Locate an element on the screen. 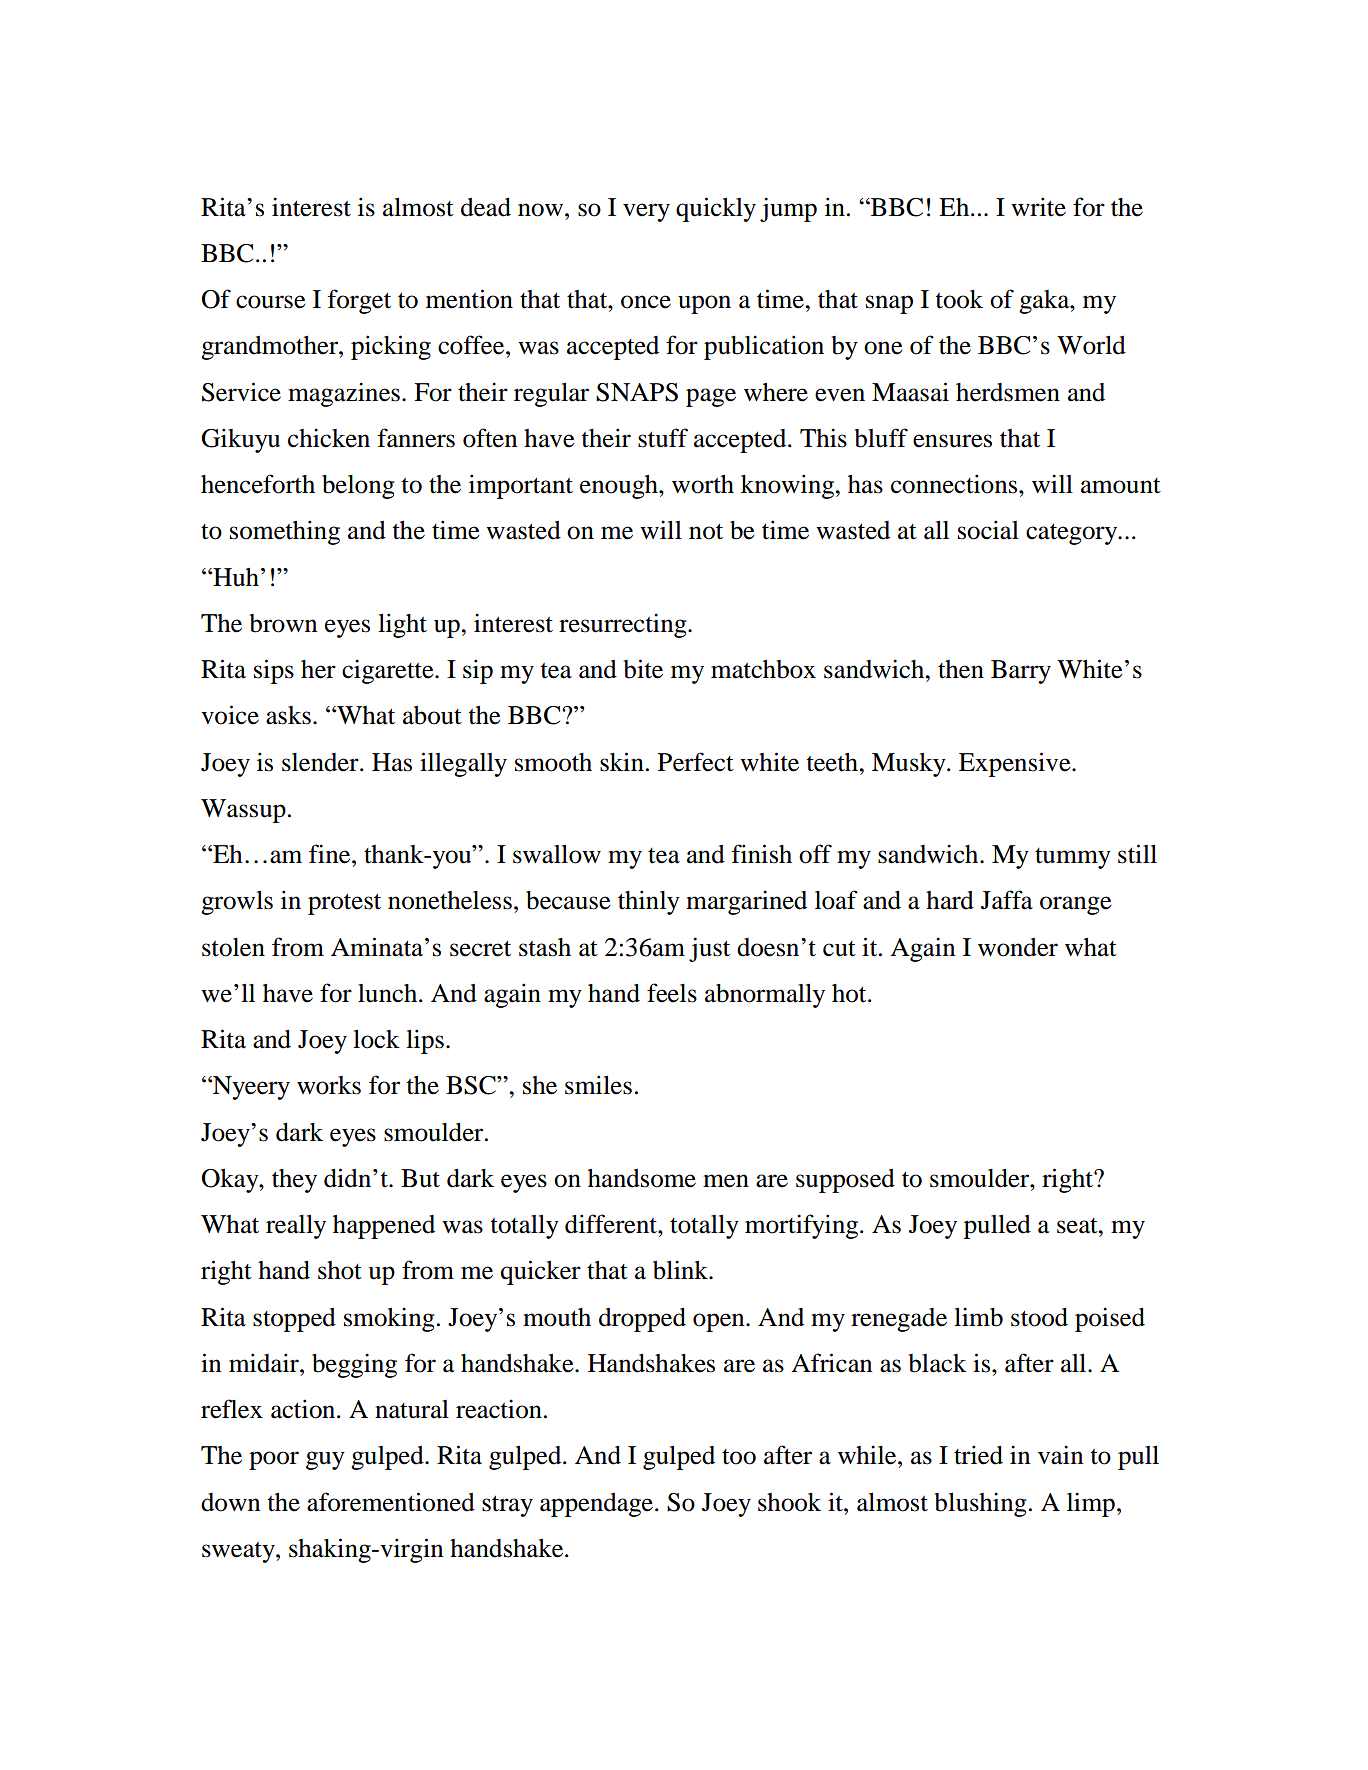 This screenshot has width=1368, height=1770. blink is located at coordinates (682, 1270).
